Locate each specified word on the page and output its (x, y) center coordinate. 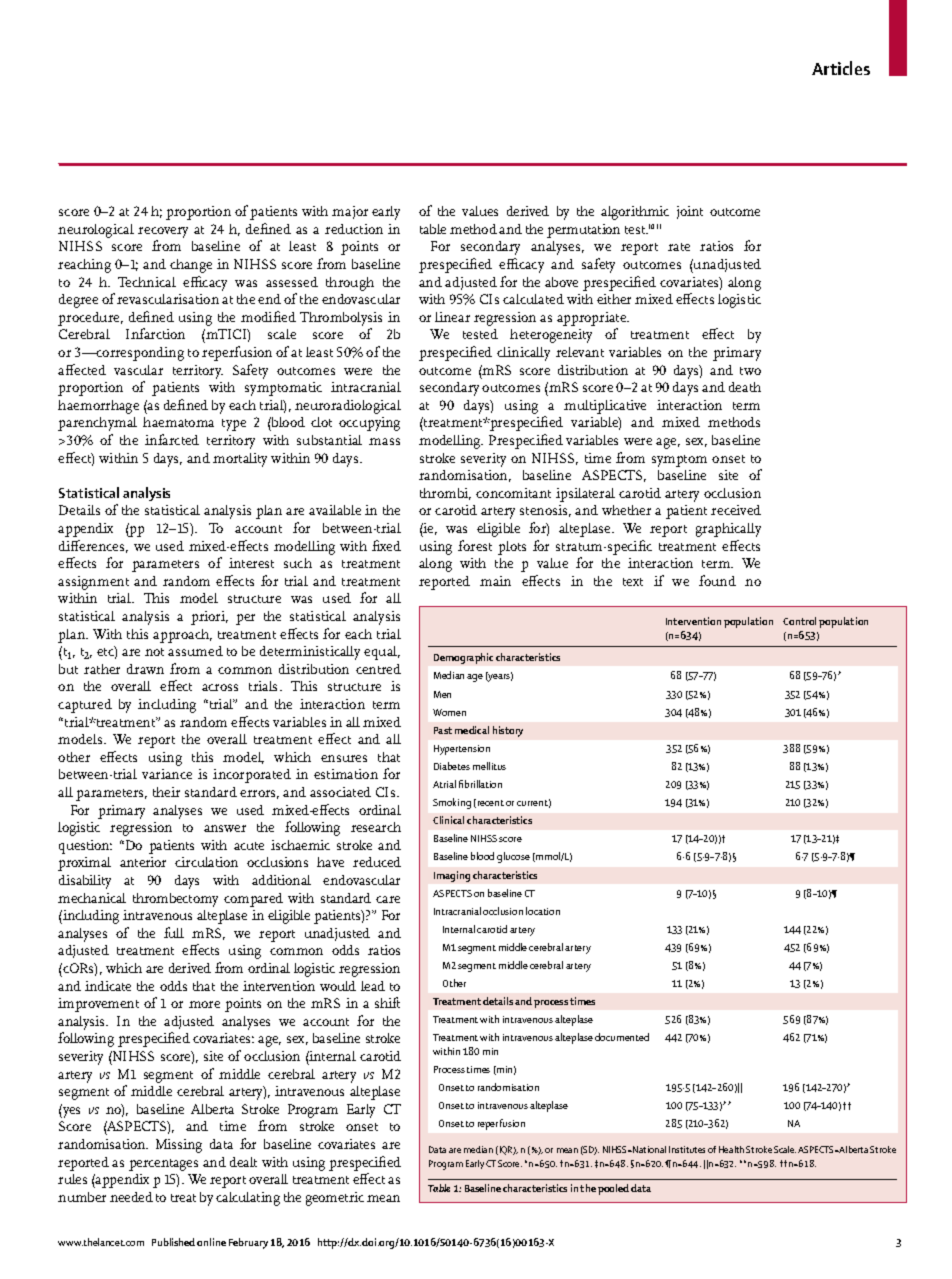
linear (452, 317)
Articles (841, 68)
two (750, 371)
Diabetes (452, 766)
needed (131, 1197)
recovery (163, 234)
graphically (728, 530)
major (350, 212)
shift (387, 1002)
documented (622, 1037)
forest (475, 545)
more (204, 1004)
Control (799, 621)
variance (167, 774)
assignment (93, 583)
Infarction (155, 333)
